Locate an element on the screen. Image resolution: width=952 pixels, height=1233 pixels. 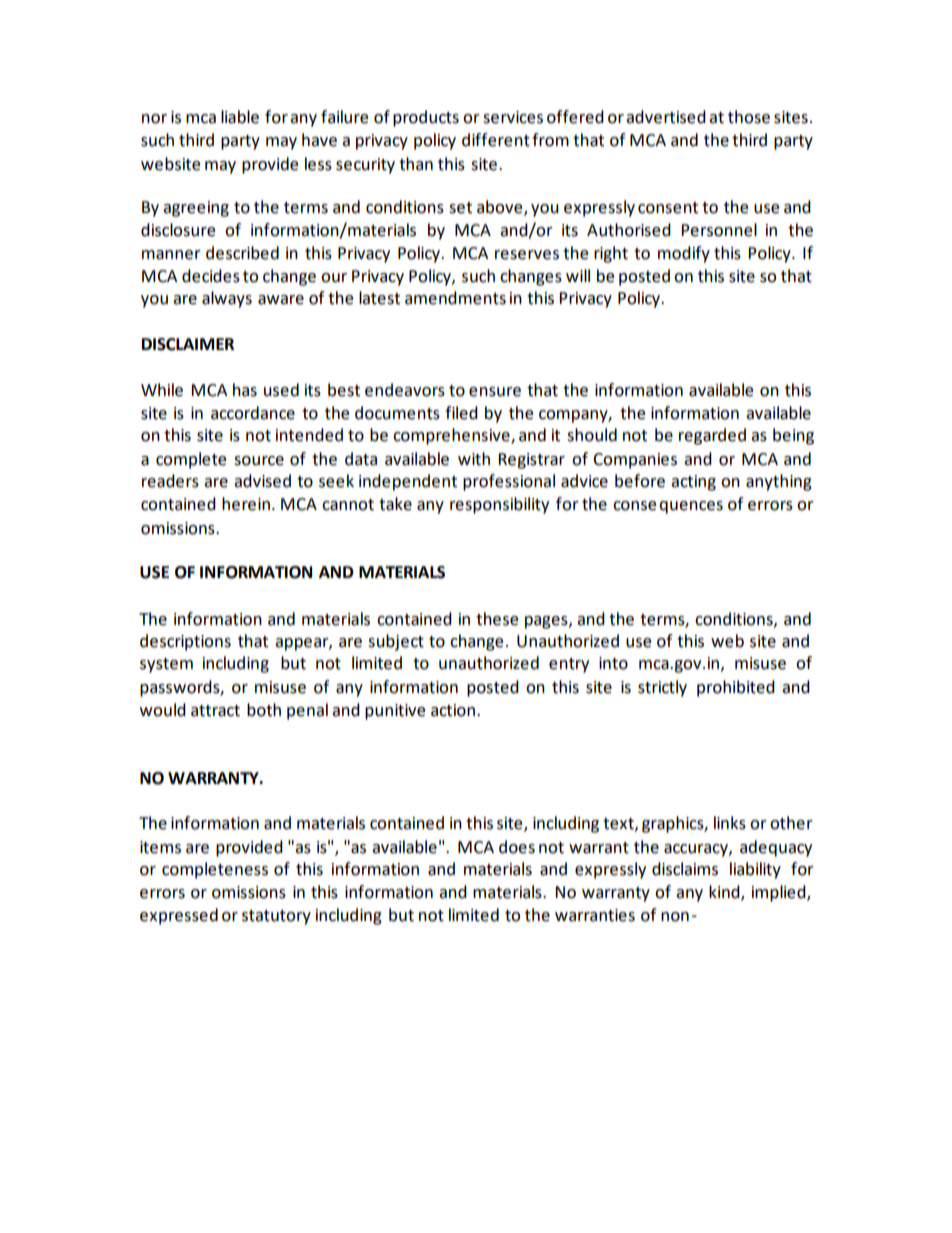
different is located at coordinates (496, 140).
